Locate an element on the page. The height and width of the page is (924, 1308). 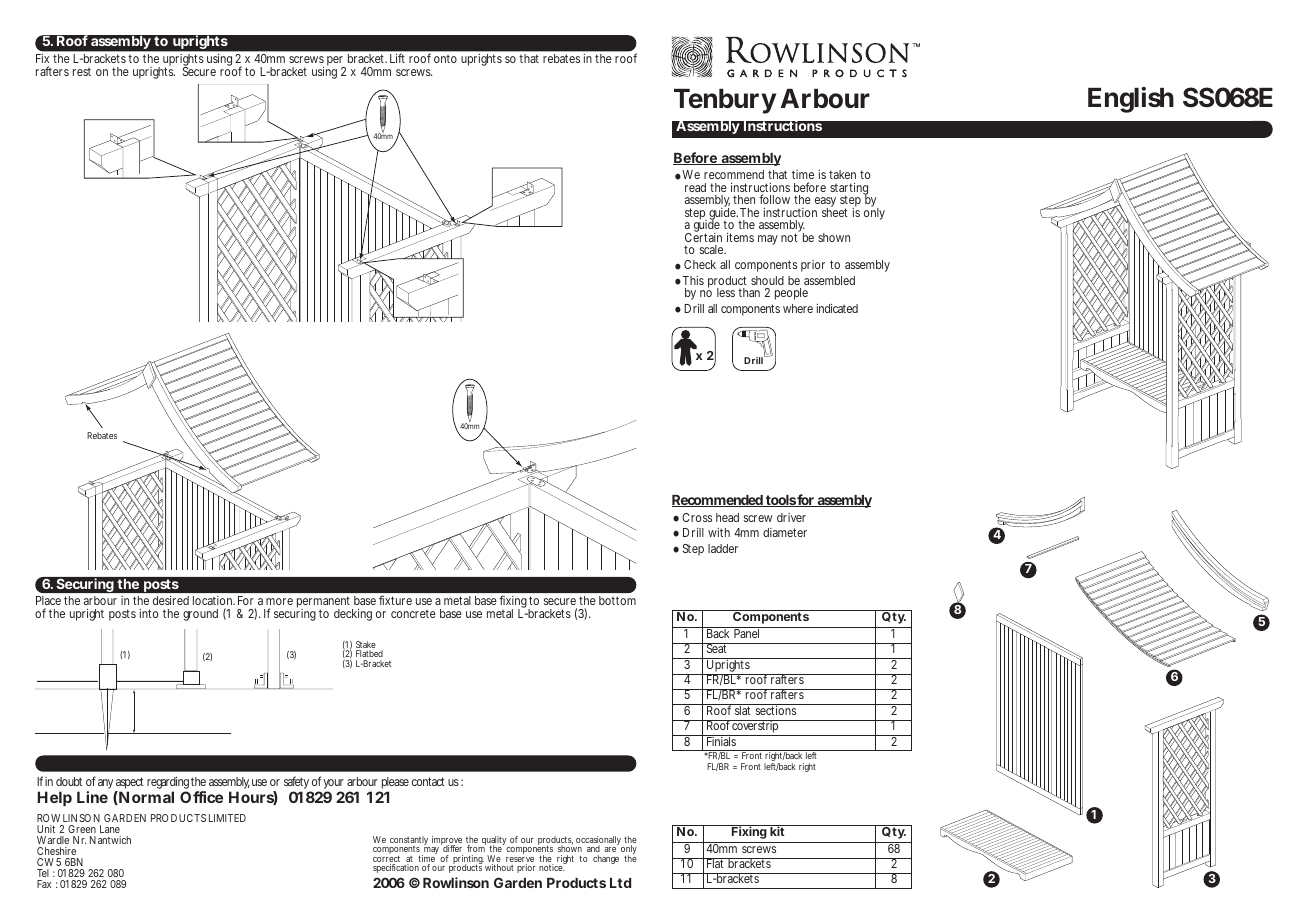
more is located at coordinates (279, 601).
